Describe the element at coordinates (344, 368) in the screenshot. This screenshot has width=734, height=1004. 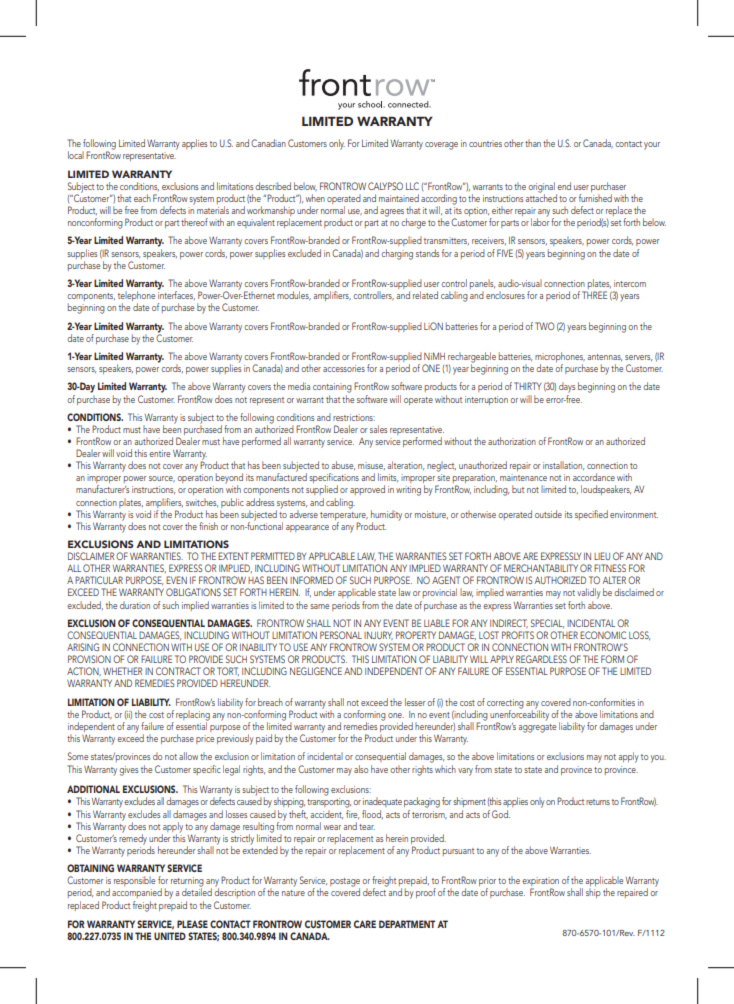
I see `accessories` at that location.
